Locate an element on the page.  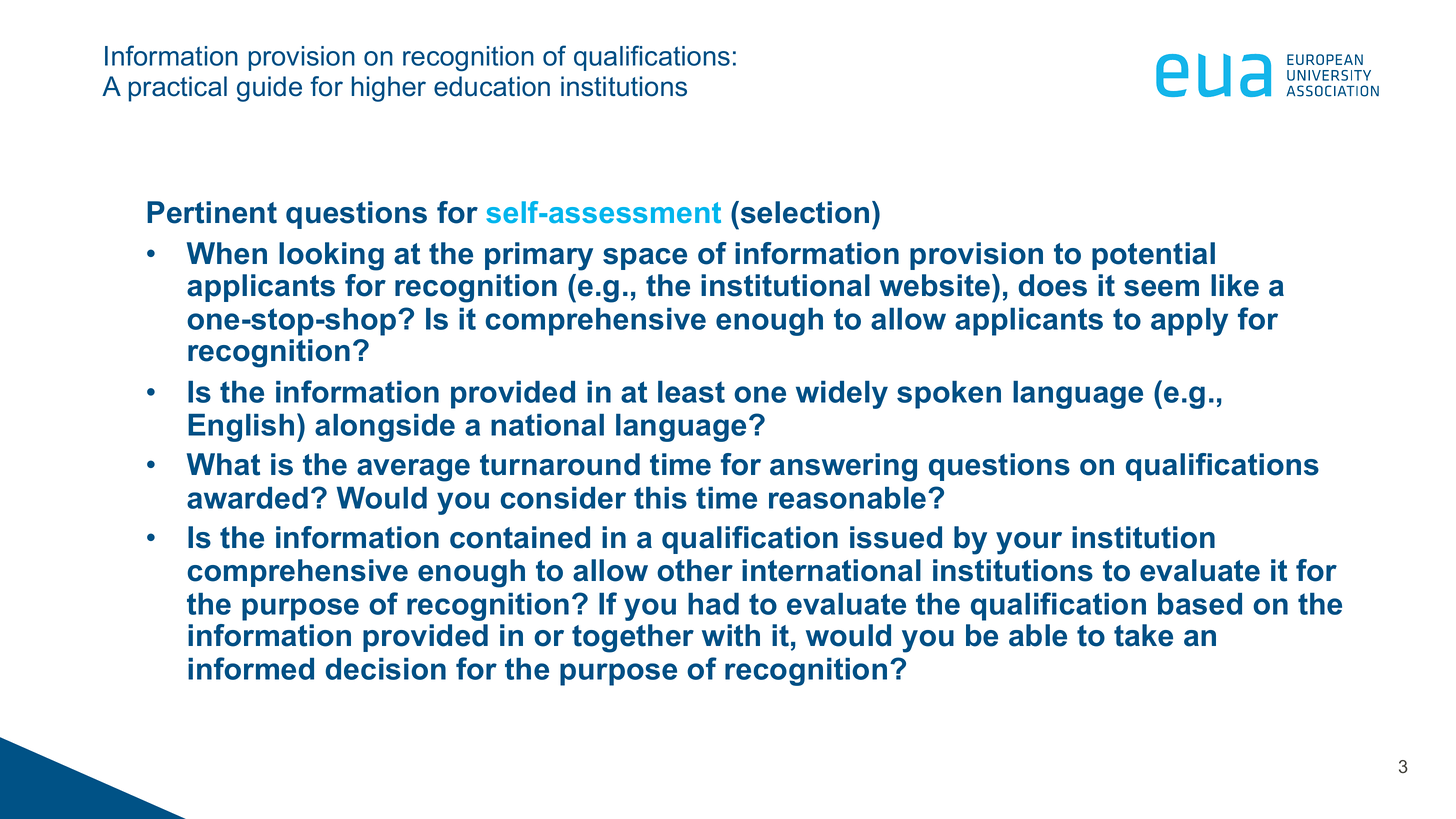
looking is located at coordinates (331, 256).
